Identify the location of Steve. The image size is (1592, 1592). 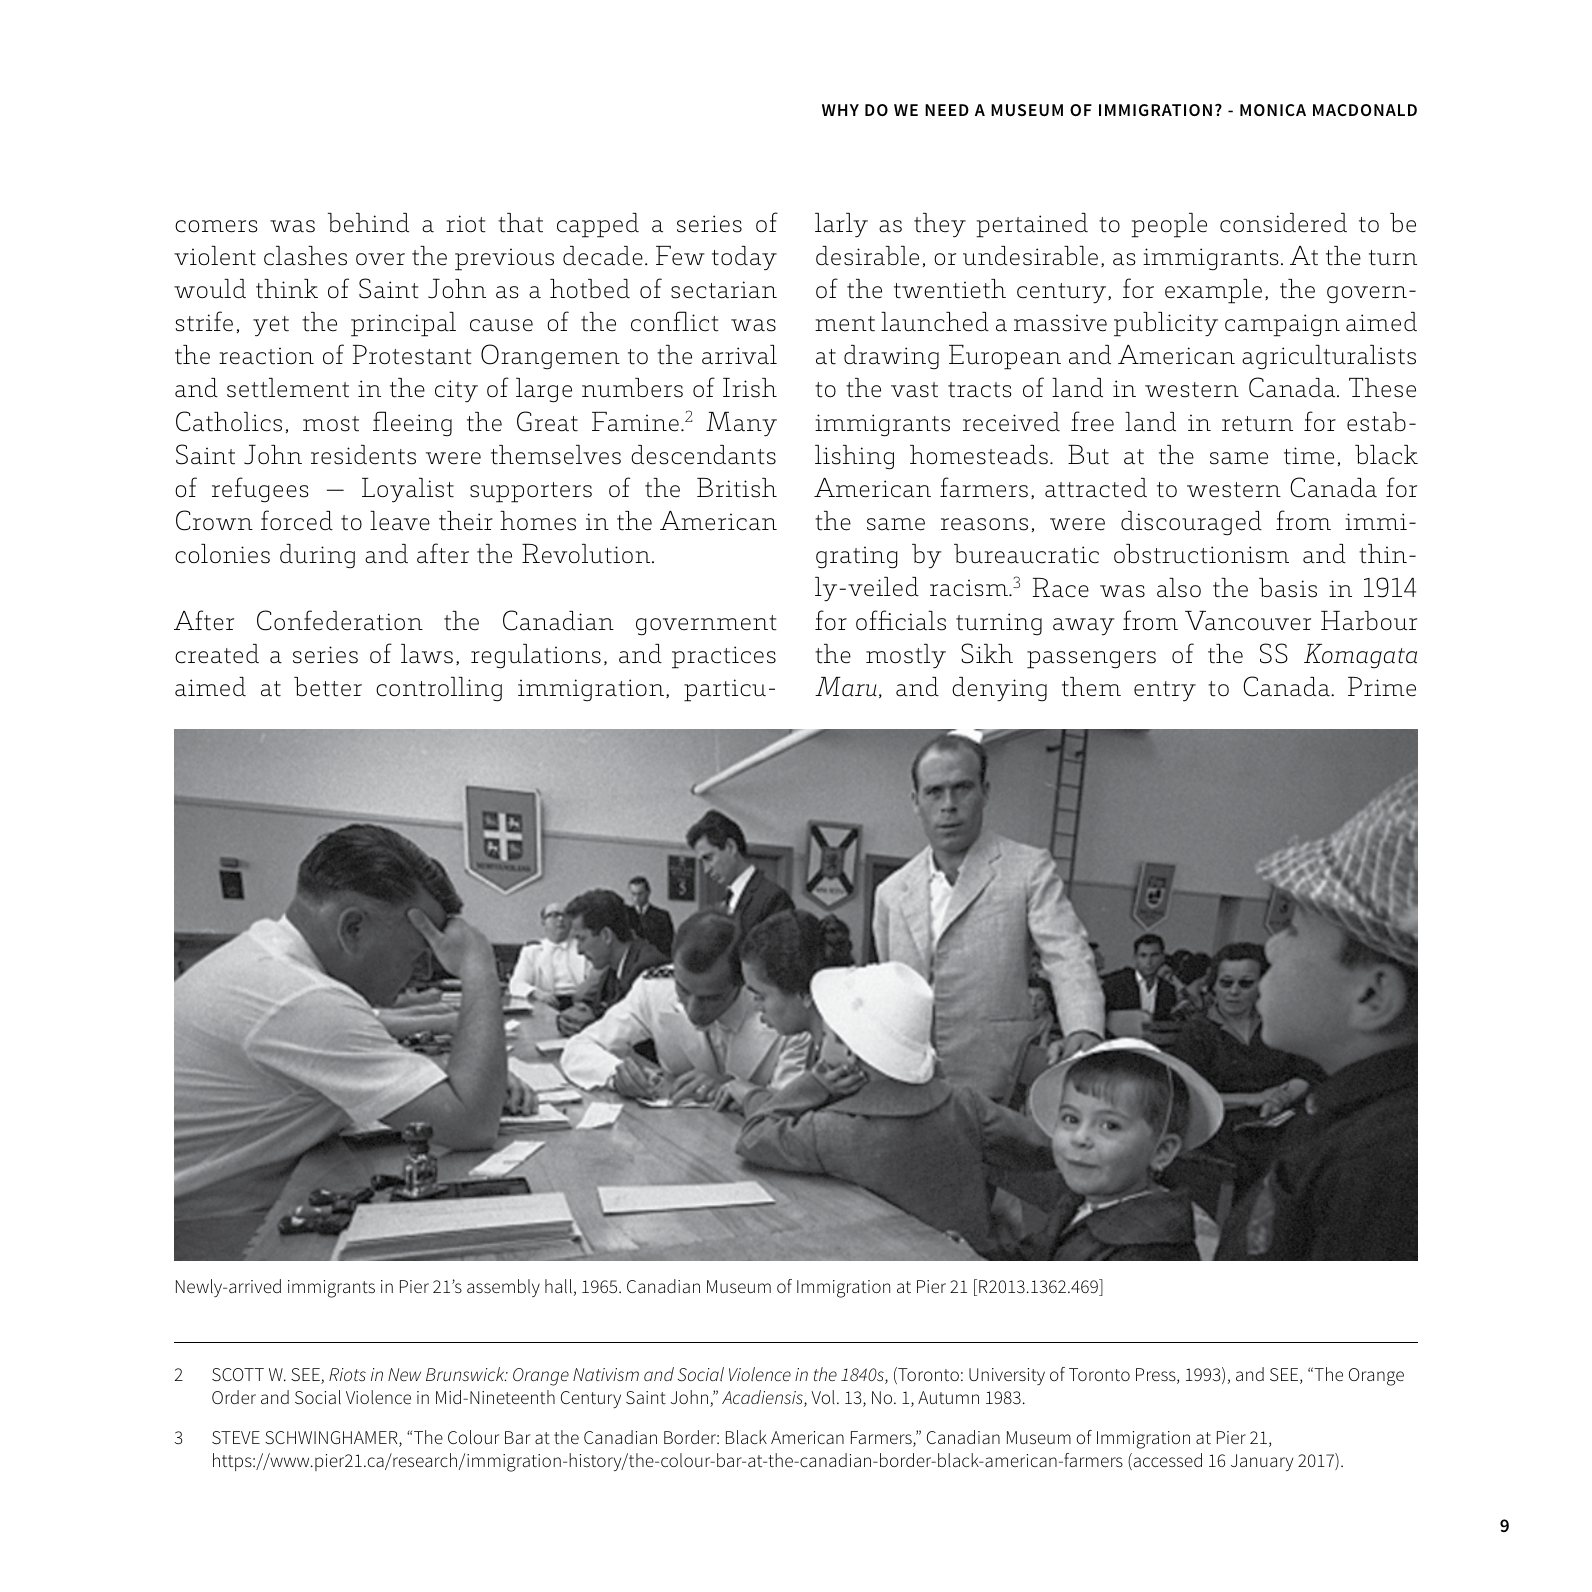
(236, 1438).
